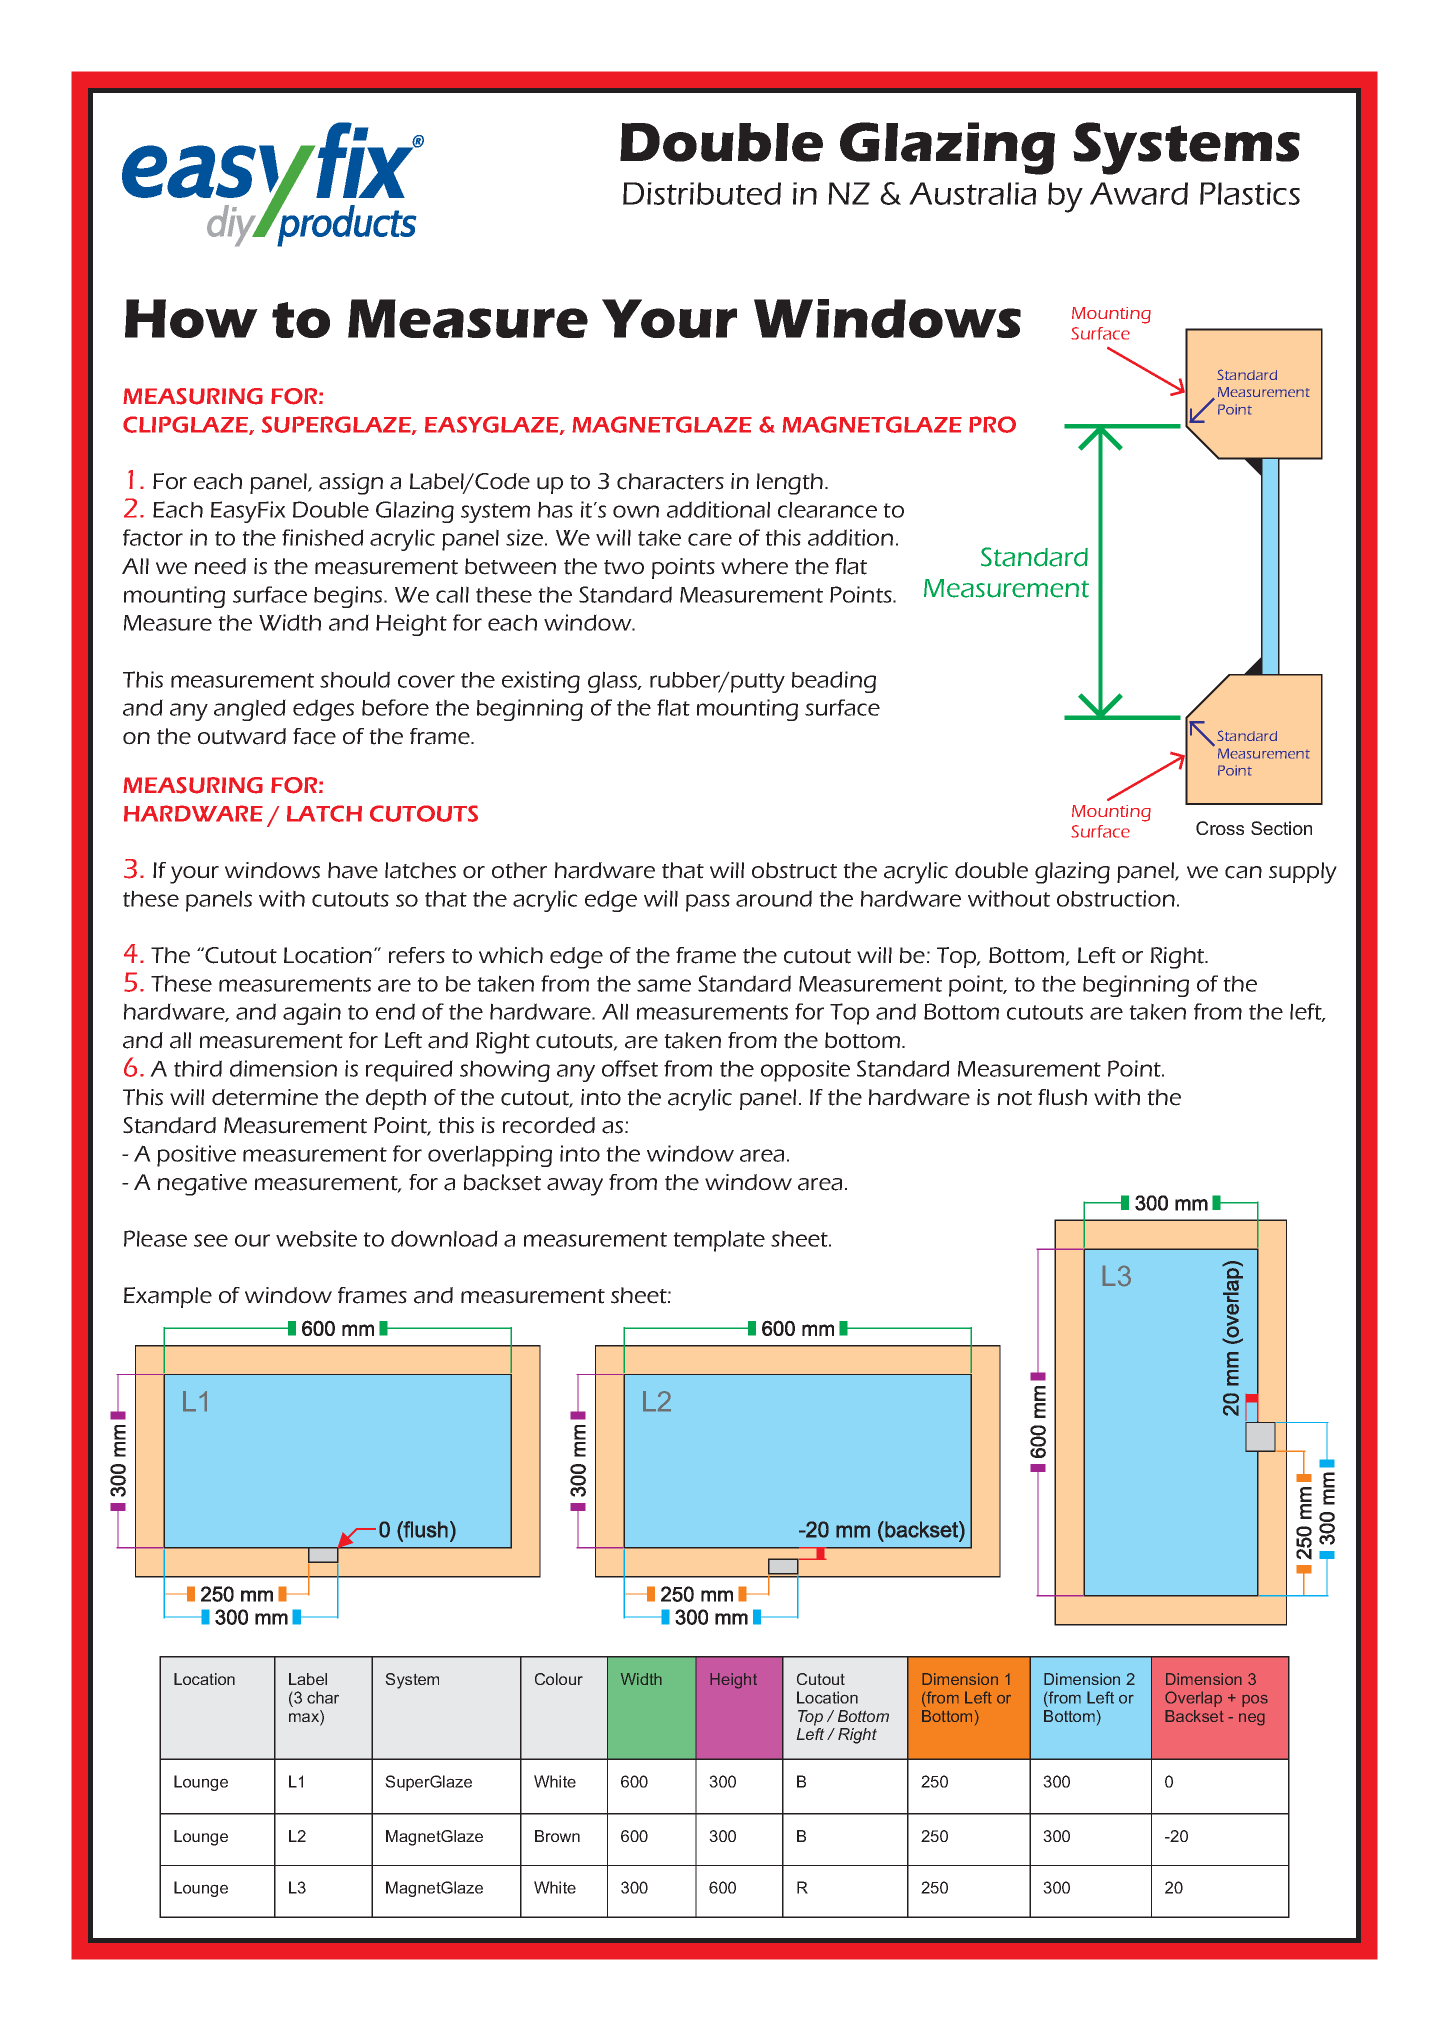 Image resolution: width=1449 pixels, height=2031 pixels. I want to click on flush, so click(1062, 1097).
